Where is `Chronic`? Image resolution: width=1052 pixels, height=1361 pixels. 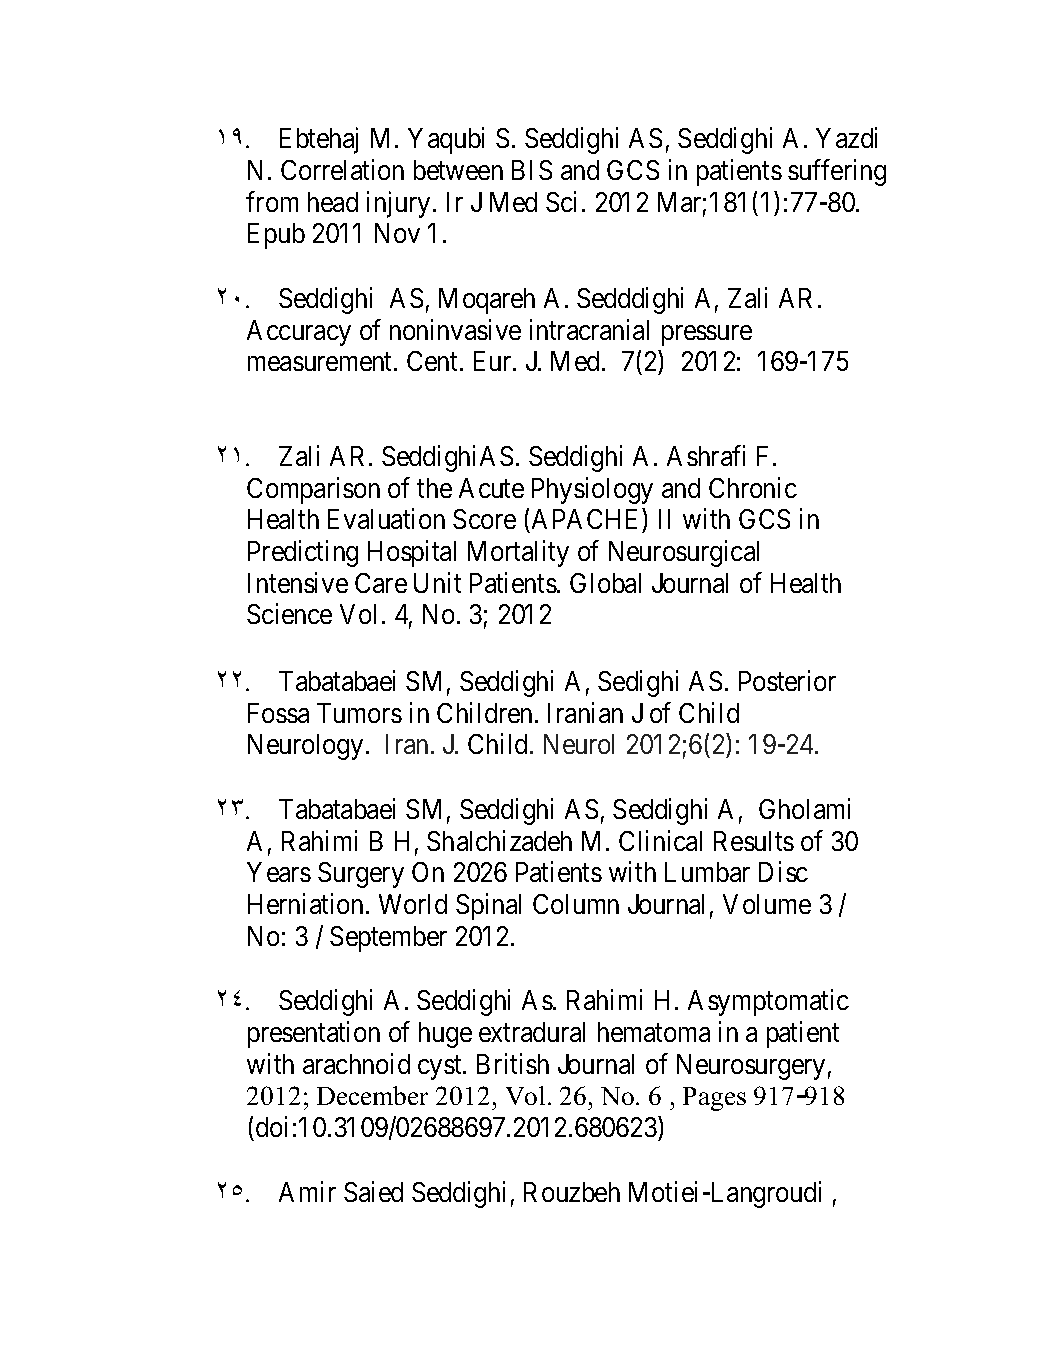 Chronic is located at coordinates (753, 487).
